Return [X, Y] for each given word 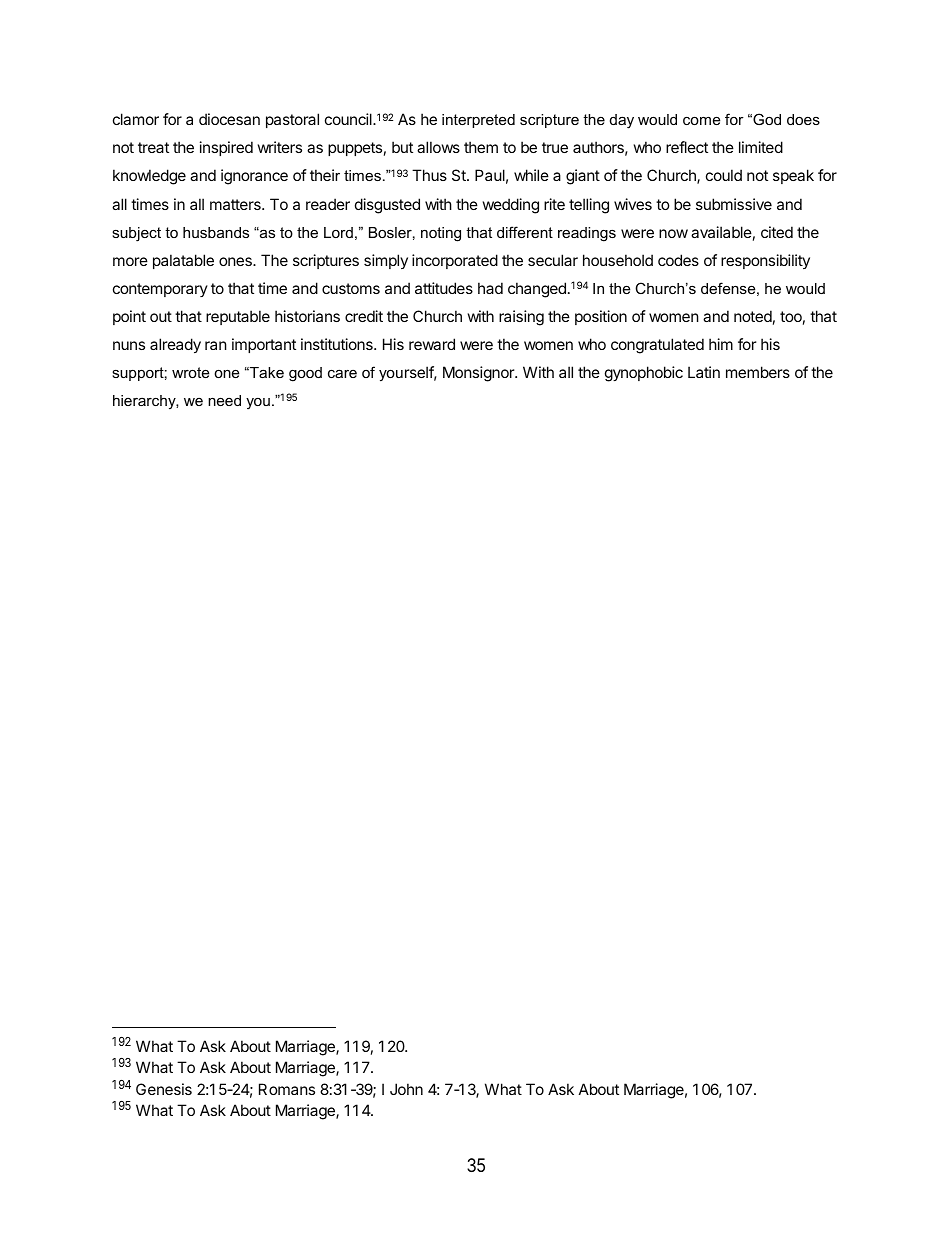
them [481, 147]
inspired [226, 148]
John [406, 1089]
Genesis [164, 1089]
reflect [687, 147]
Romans [287, 1089]
